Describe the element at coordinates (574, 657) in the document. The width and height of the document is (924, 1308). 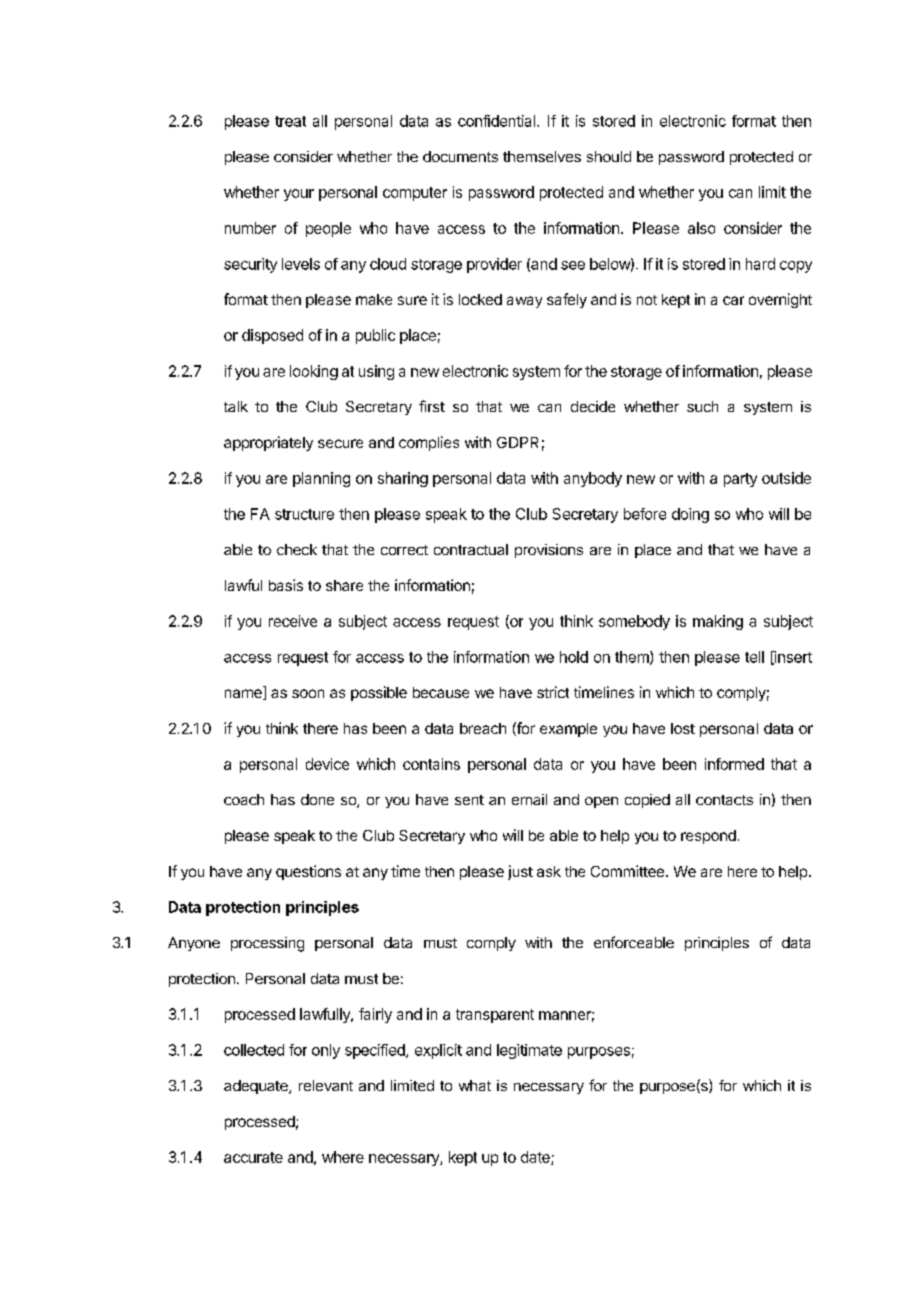
I see `hold` at that location.
